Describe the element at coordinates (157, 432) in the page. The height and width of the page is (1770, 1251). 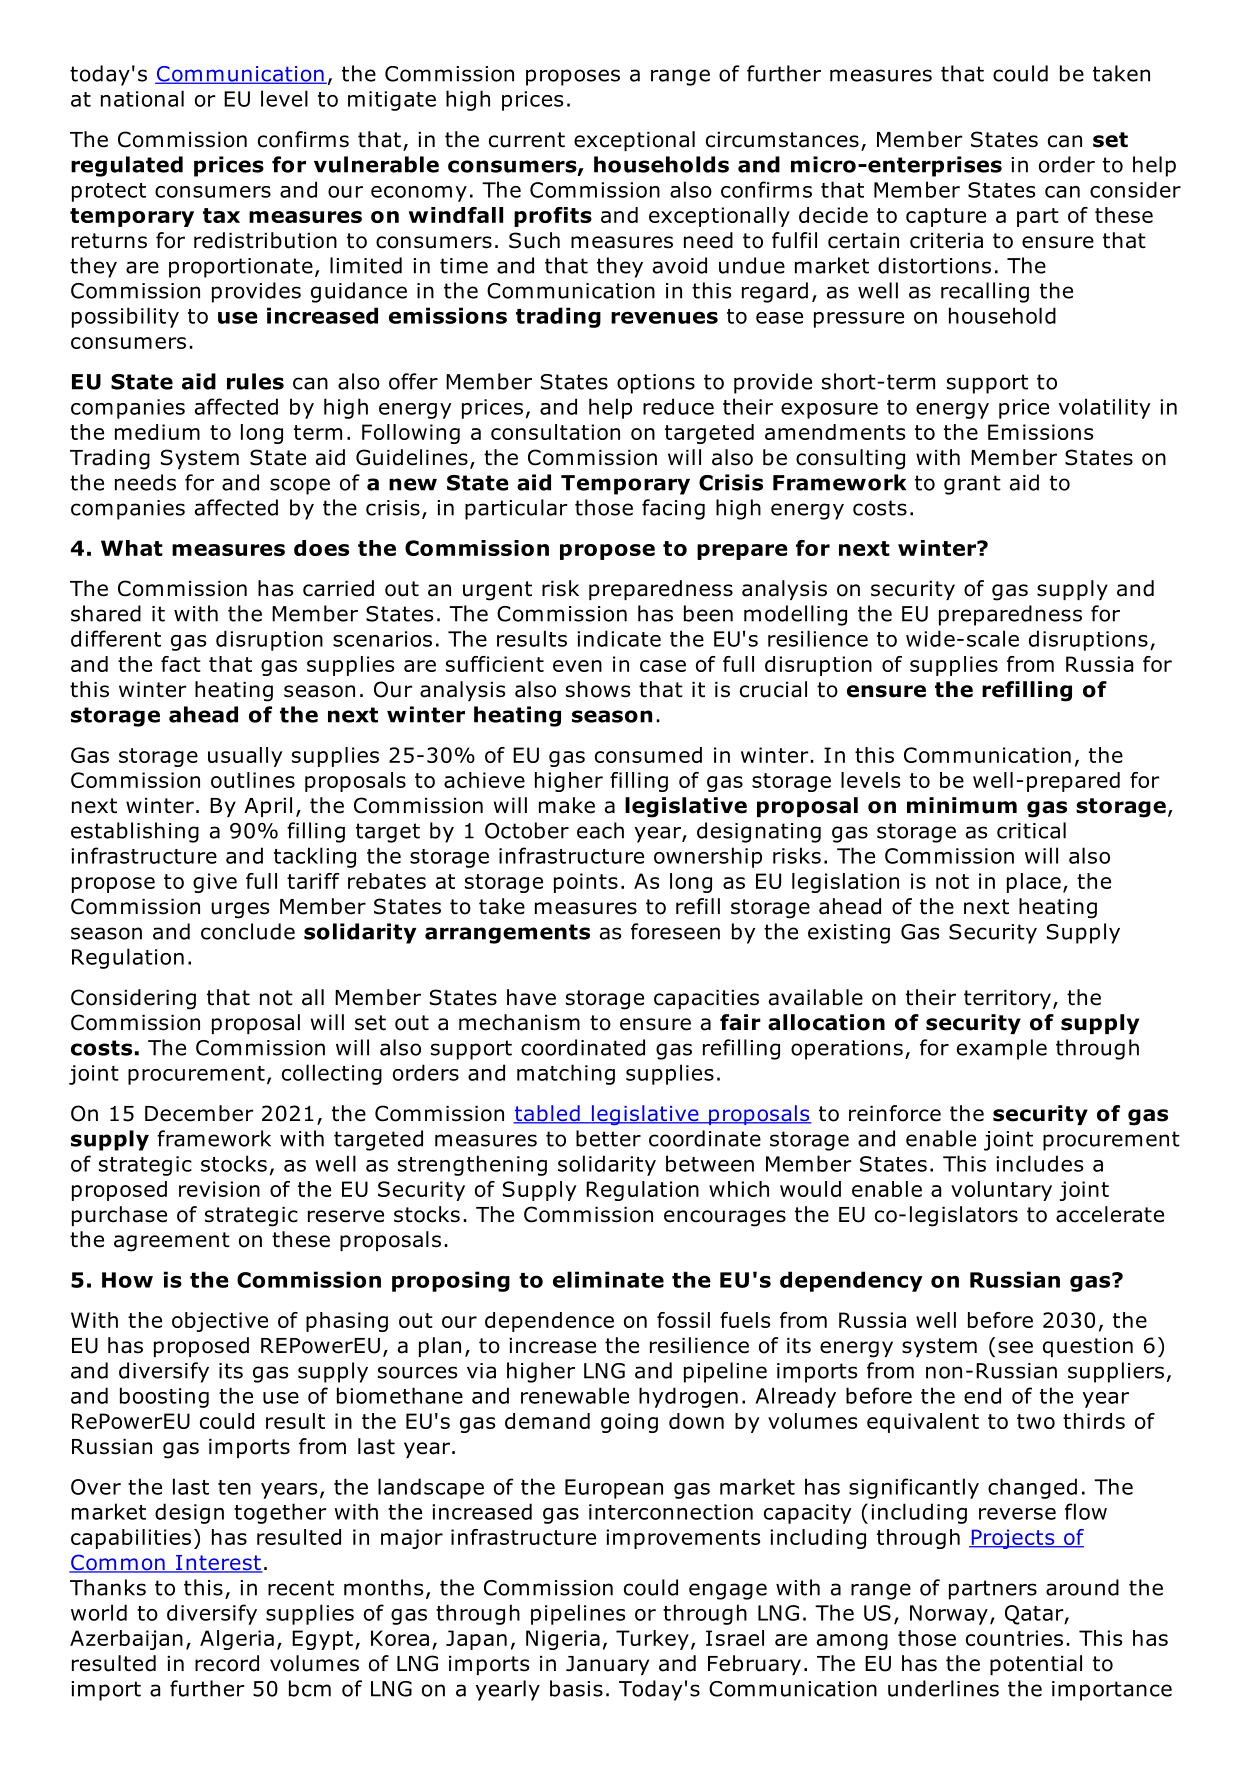
I see `medium` at that location.
